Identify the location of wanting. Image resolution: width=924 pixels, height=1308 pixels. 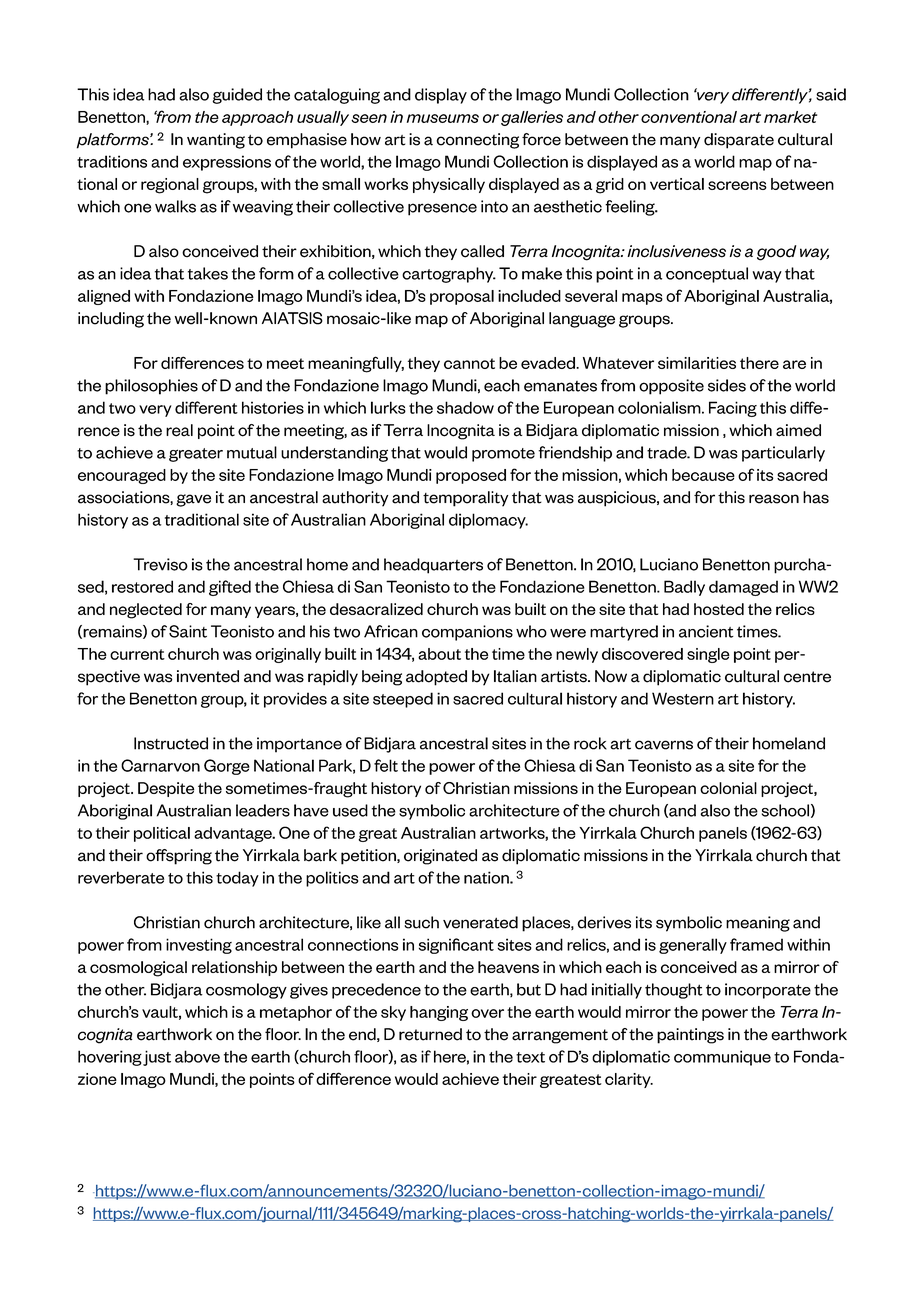
(216, 141).
